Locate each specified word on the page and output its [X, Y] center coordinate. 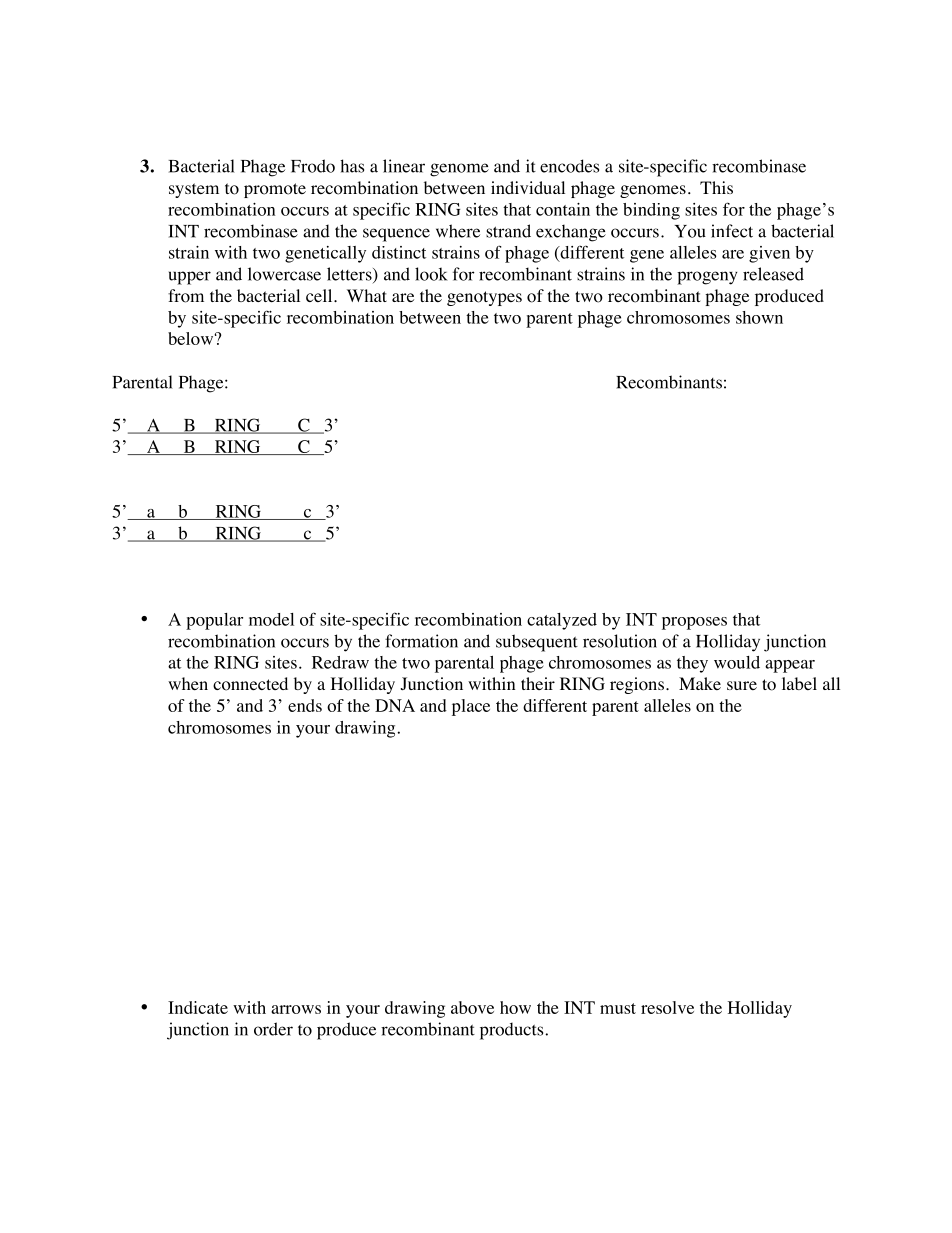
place [471, 707]
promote [275, 190]
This [716, 187]
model [271, 619]
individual [528, 187]
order [273, 1029]
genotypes [484, 298]
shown [759, 317]
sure [742, 685]
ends [305, 705]
